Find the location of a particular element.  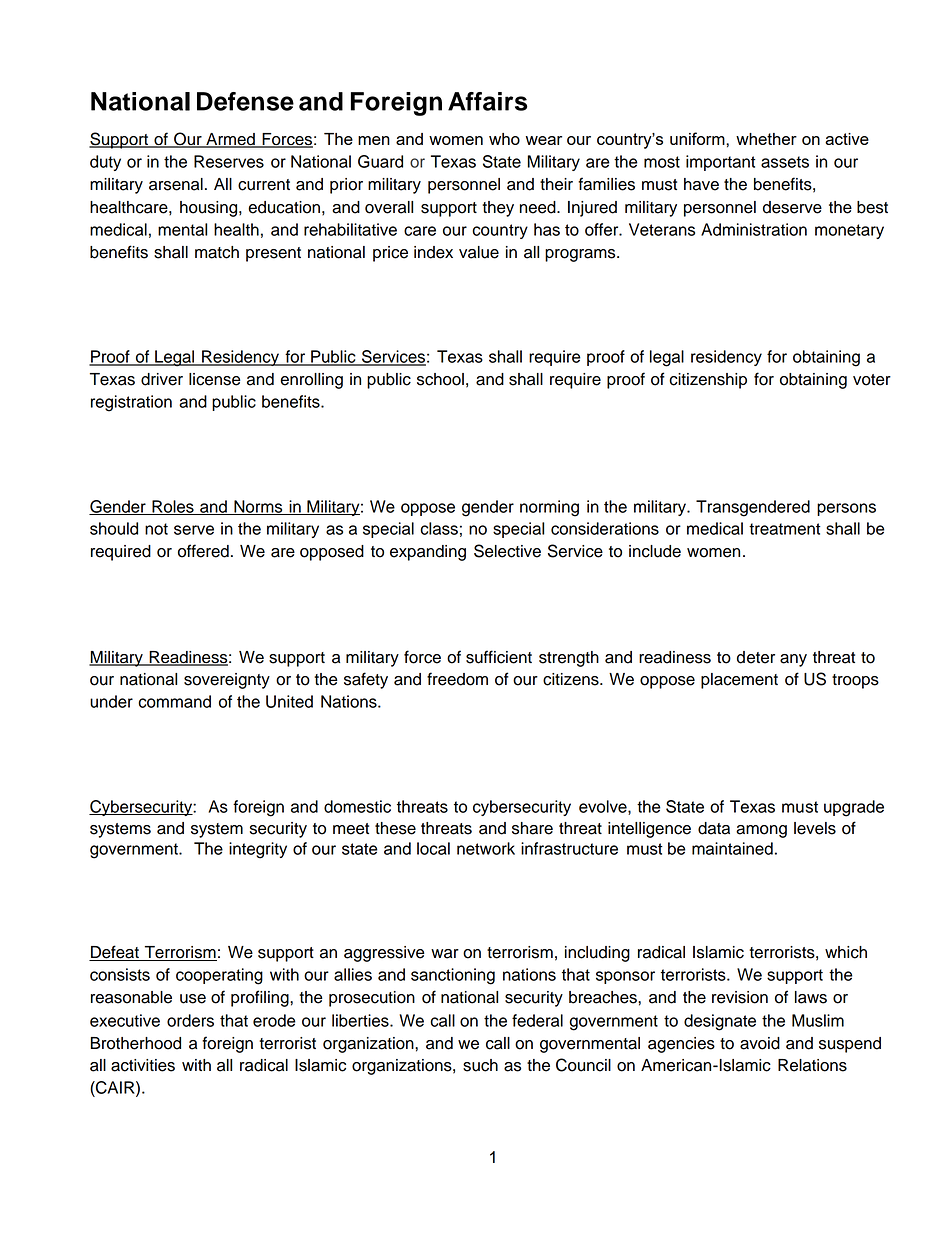

who is located at coordinates (504, 139).
